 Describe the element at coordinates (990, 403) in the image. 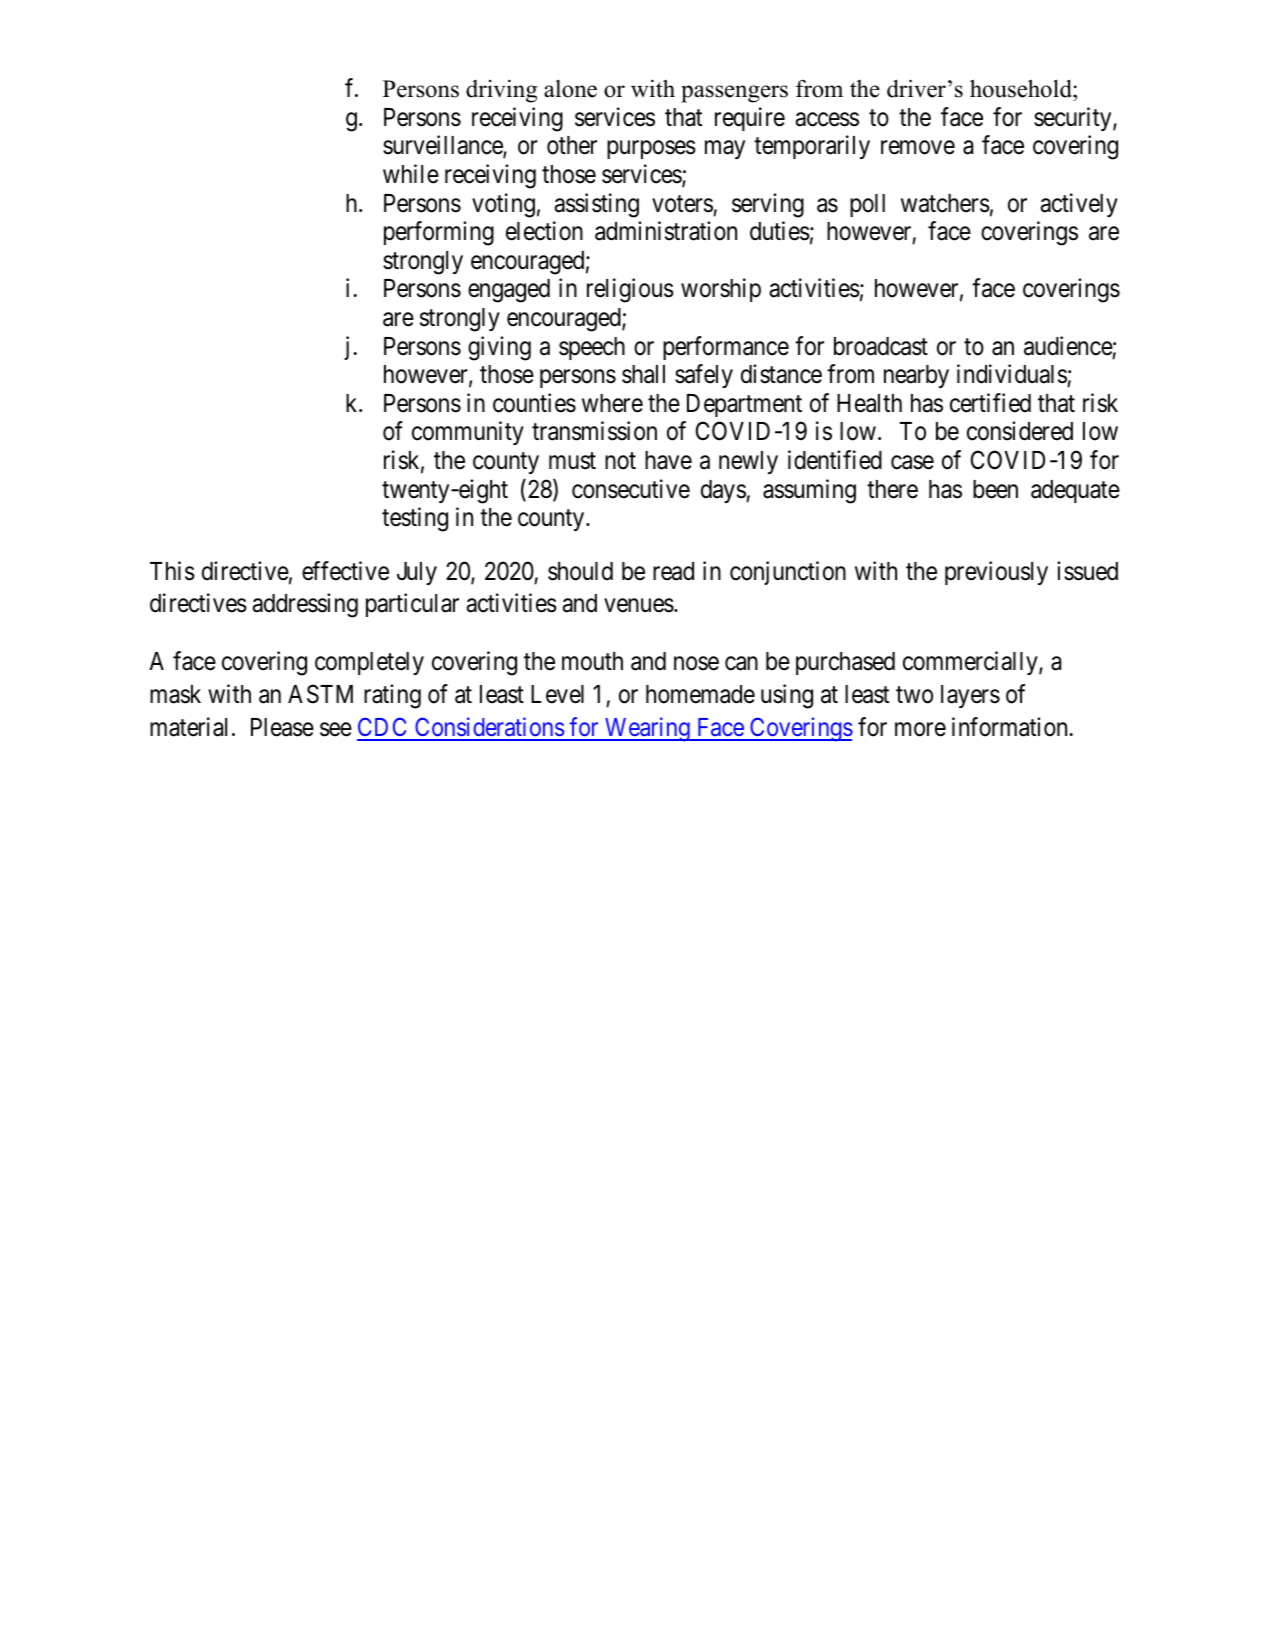

I see `certified` at that location.
